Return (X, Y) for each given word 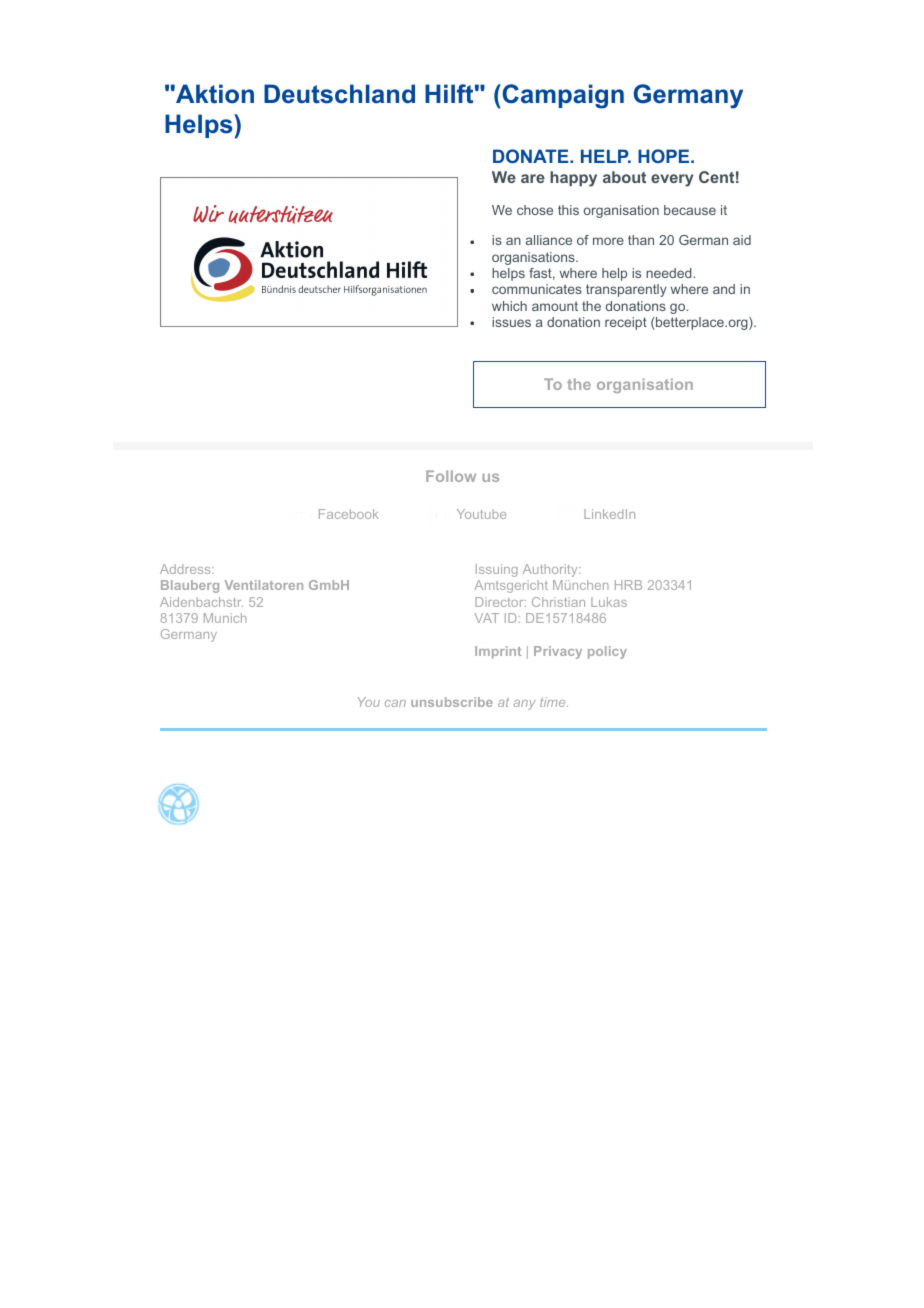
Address (186, 569)
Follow (451, 476)
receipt (626, 323)
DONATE (532, 156)
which (509, 306)
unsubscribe (452, 702)
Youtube (481, 514)
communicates (537, 289)
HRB (628, 585)
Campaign (562, 96)
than (641, 240)
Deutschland (339, 94)
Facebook (349, 514)
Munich (225, 618)
